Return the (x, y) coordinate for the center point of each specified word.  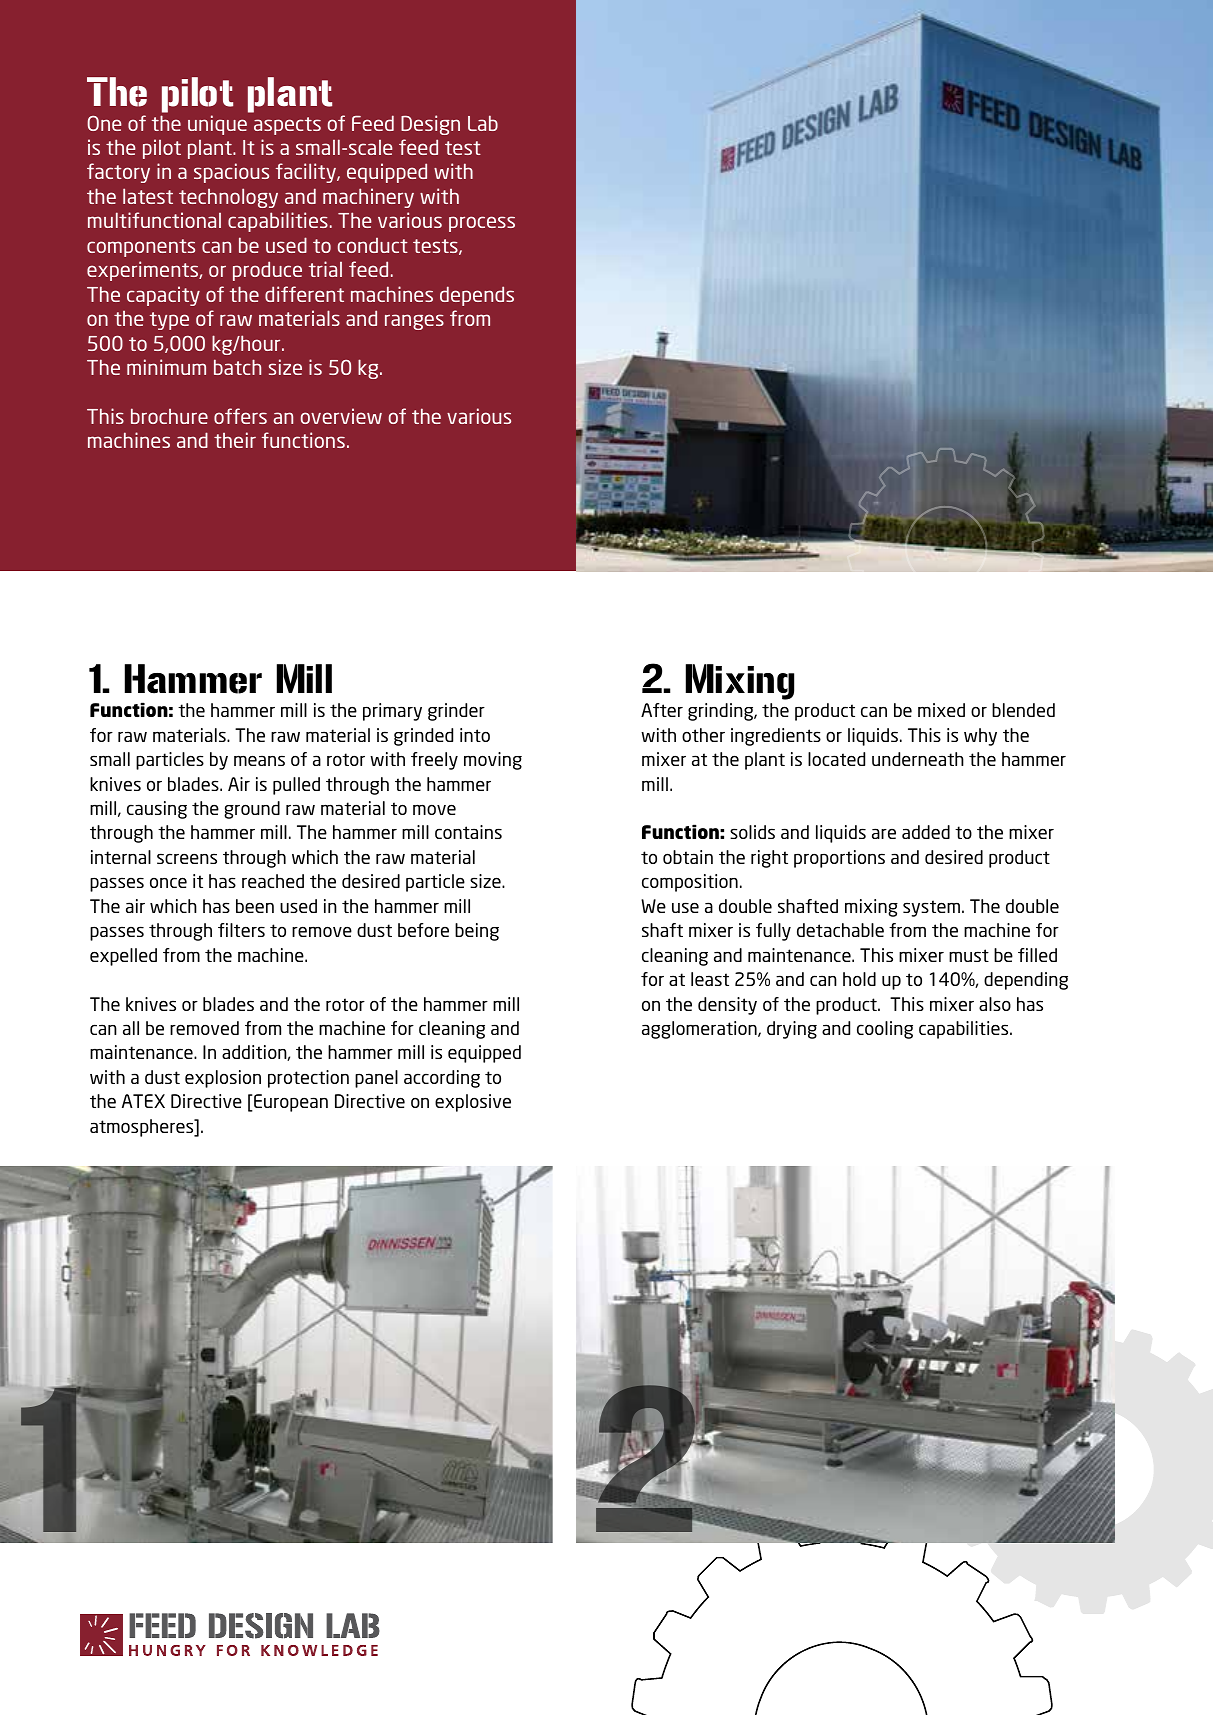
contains (468, 832)
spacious (231, 173)
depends (477, 296)
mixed (941, 710)
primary (392, 712)
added (926, 832)
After (662, 710)
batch (237, 367)
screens (187, 858)
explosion (223, 1079)
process (482, 224)
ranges (414, 322)
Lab (483, 123)
